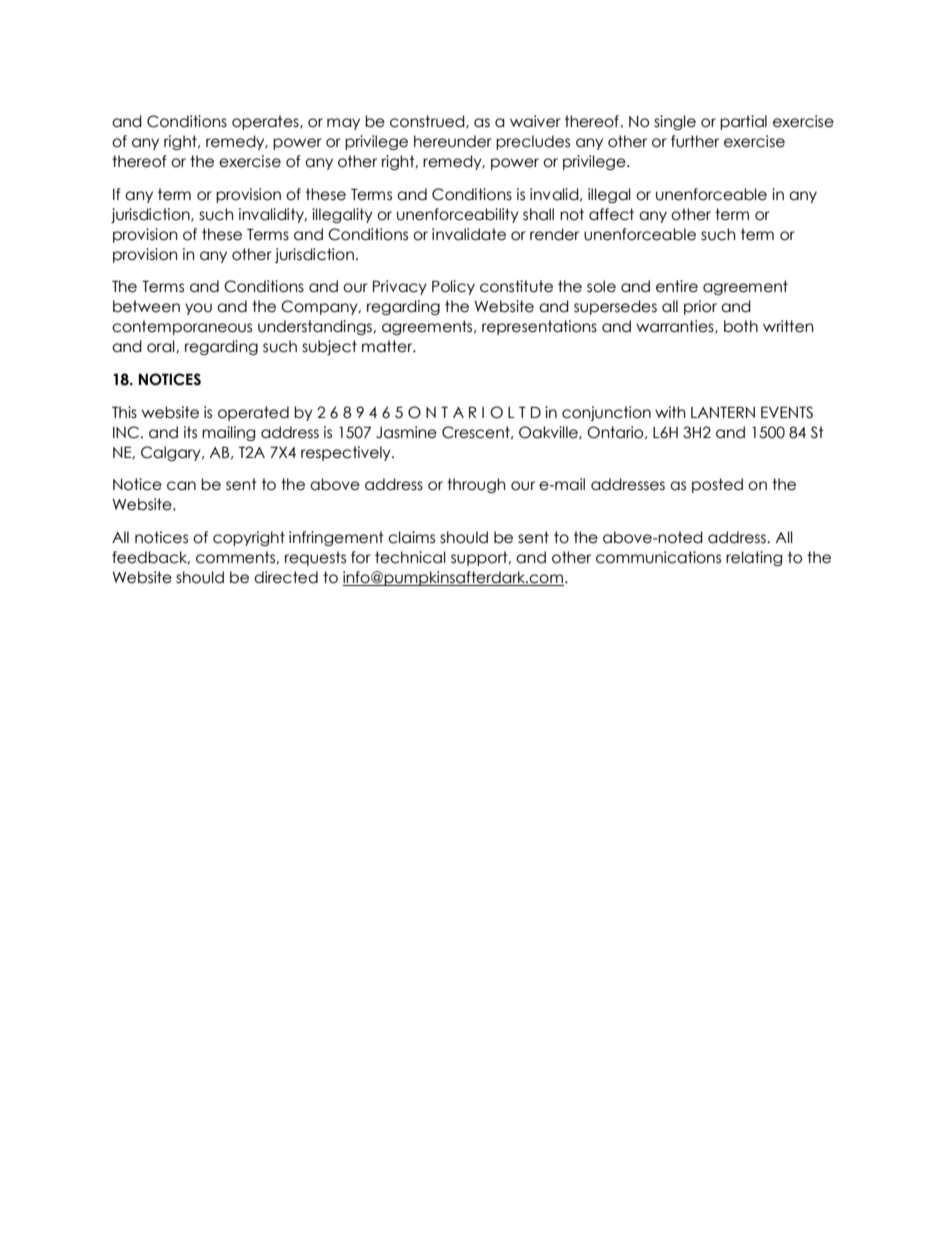 This document has height=1233, width=952. Describe the element at coordinates (162, 346) in the document. I see `oral` at that location.
